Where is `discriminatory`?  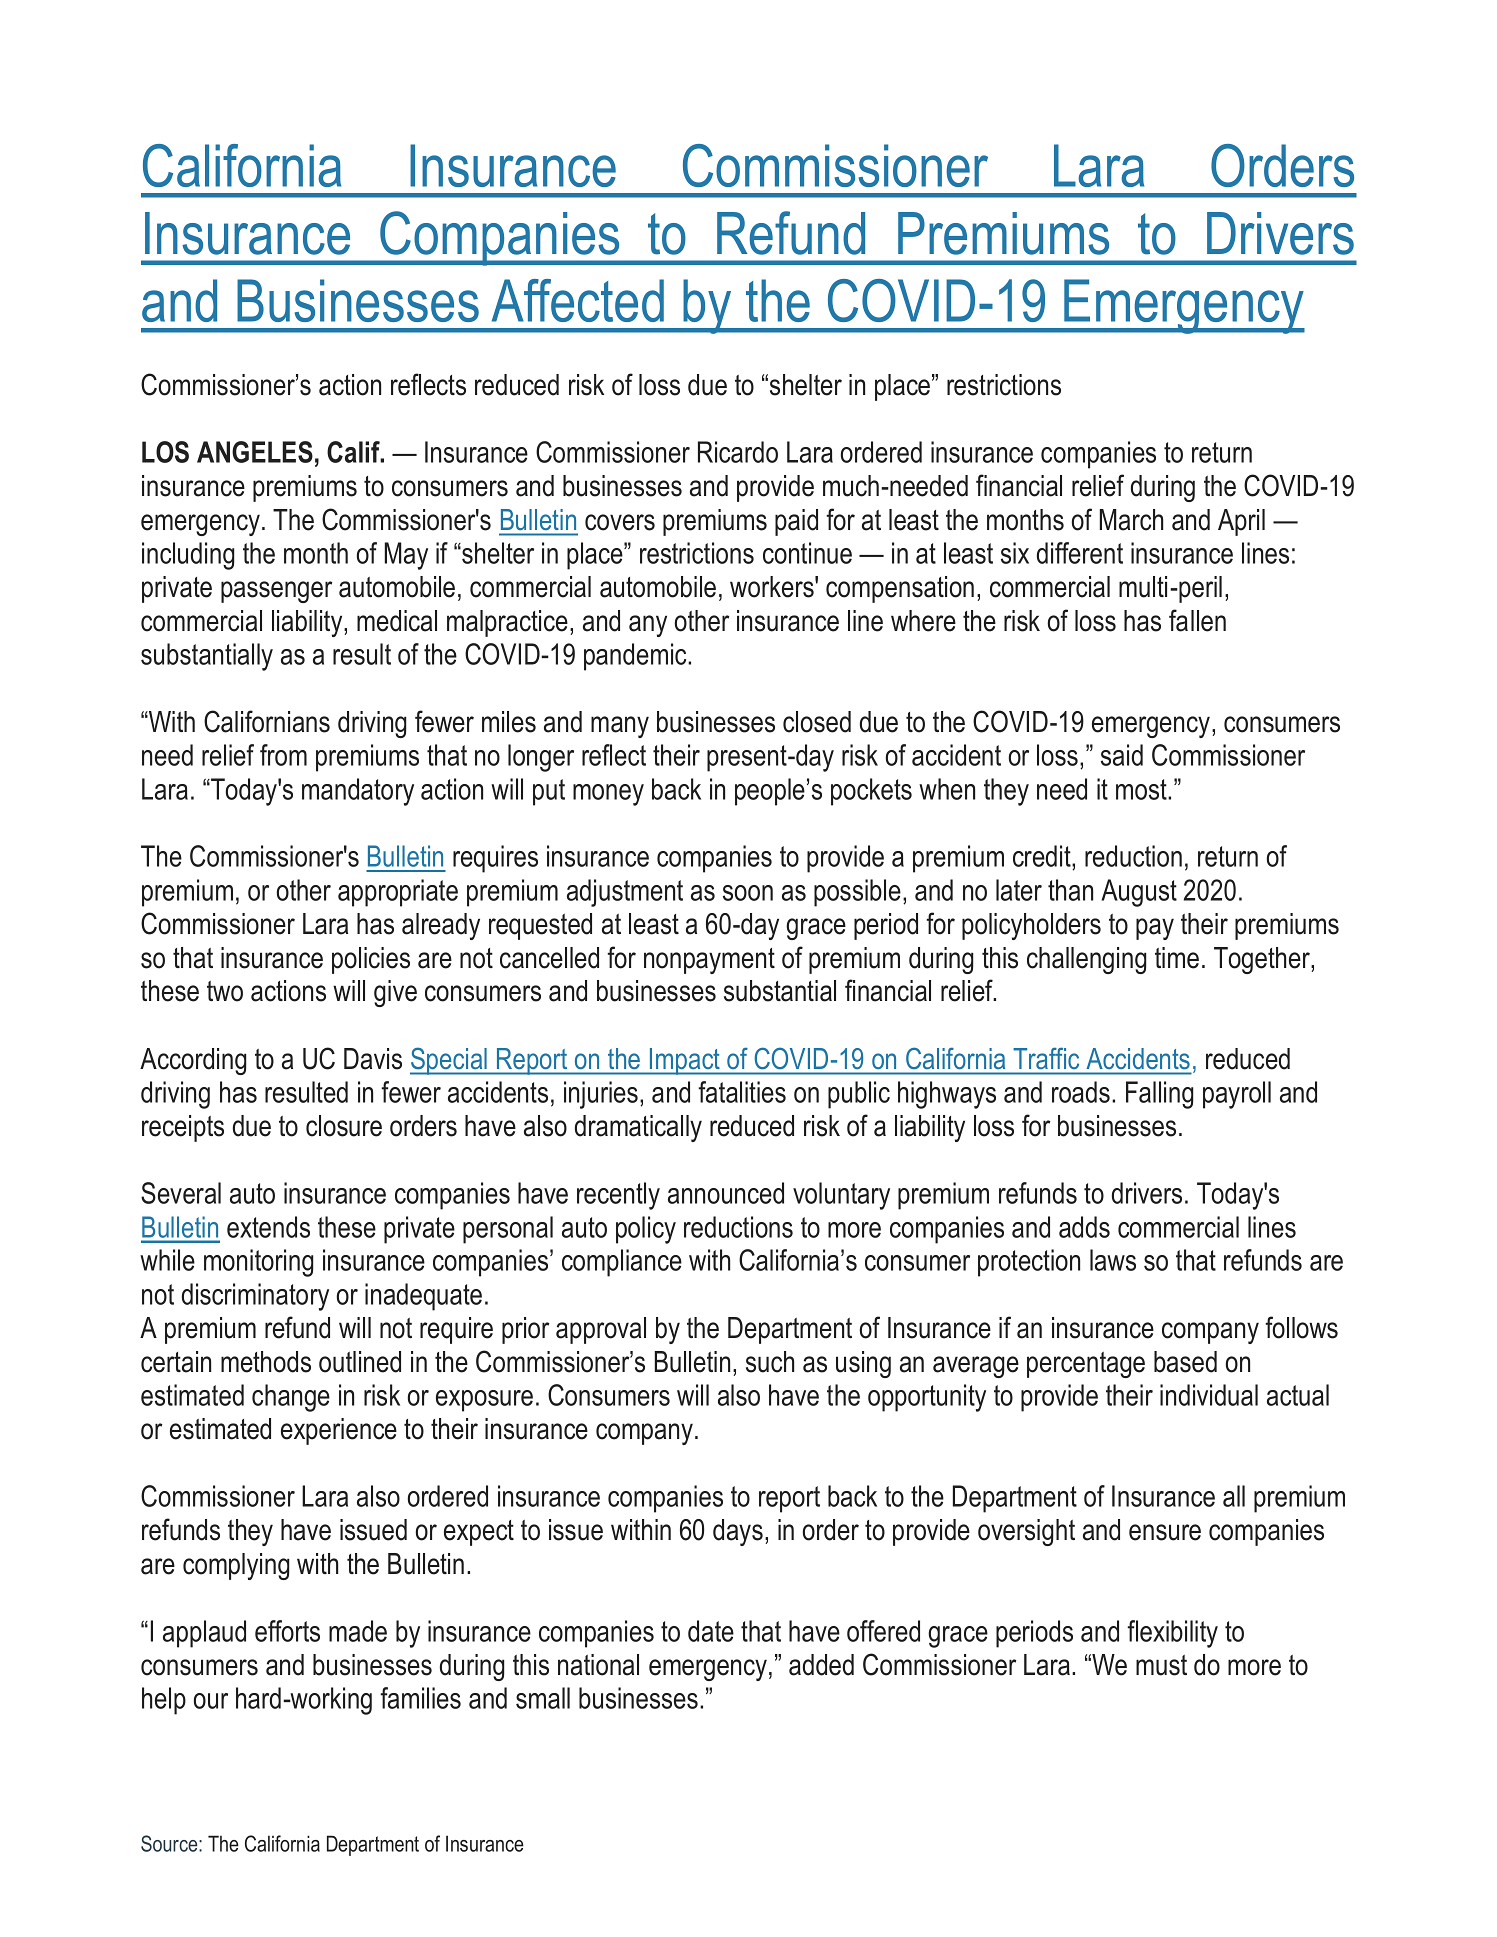
discriminatory is located at coordinates (255, 1297).
